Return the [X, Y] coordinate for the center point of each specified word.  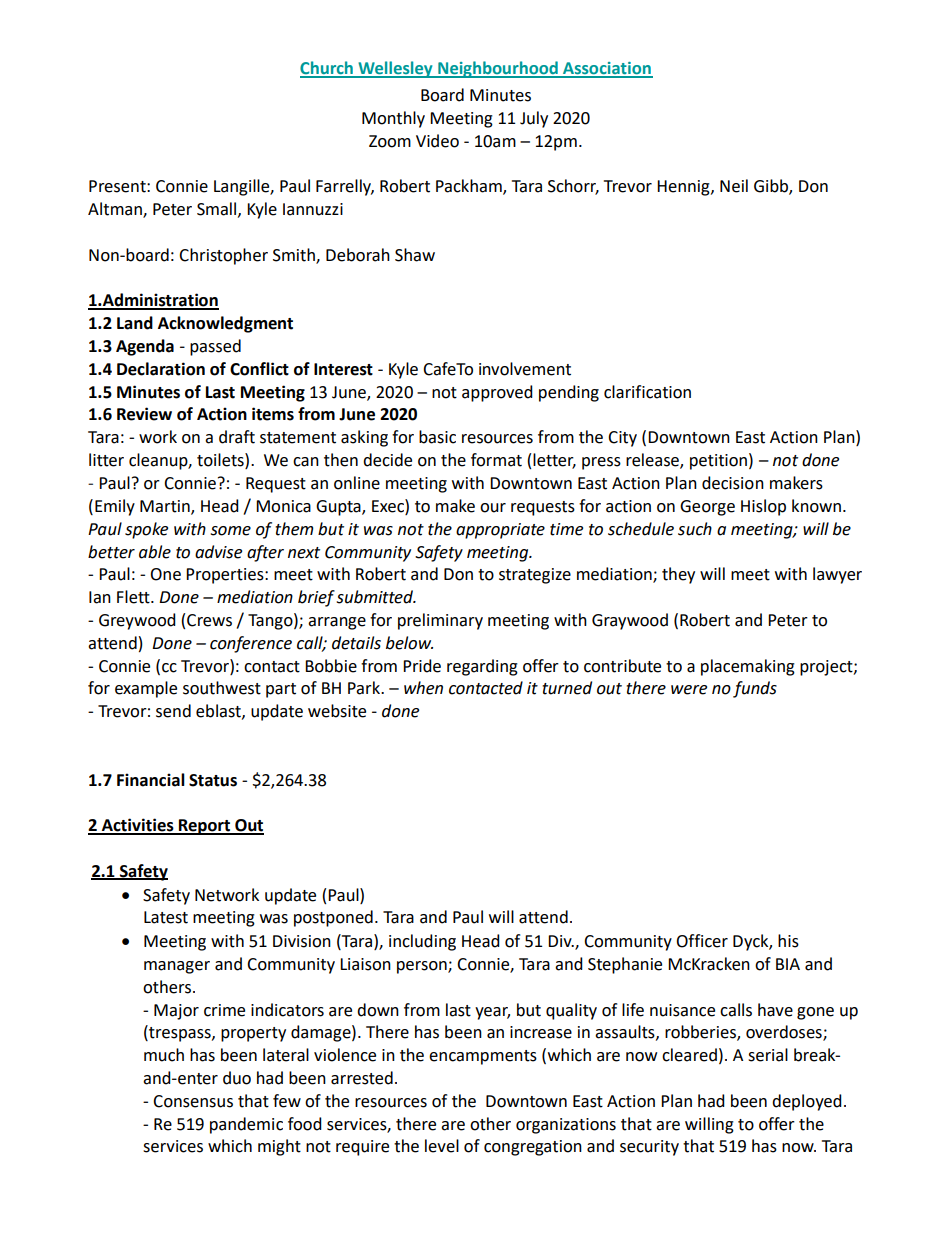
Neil [734, 186]
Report [205, 827]
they [678, 575]
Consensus [193, 1101]
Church [327, 69]
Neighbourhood [498, 69]
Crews [209, 620]
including [422, 942]
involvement [525, 369]
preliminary [440, 621]
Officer [702, 941]
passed [215, 347]
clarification [647, 392]
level [442, 1146]
